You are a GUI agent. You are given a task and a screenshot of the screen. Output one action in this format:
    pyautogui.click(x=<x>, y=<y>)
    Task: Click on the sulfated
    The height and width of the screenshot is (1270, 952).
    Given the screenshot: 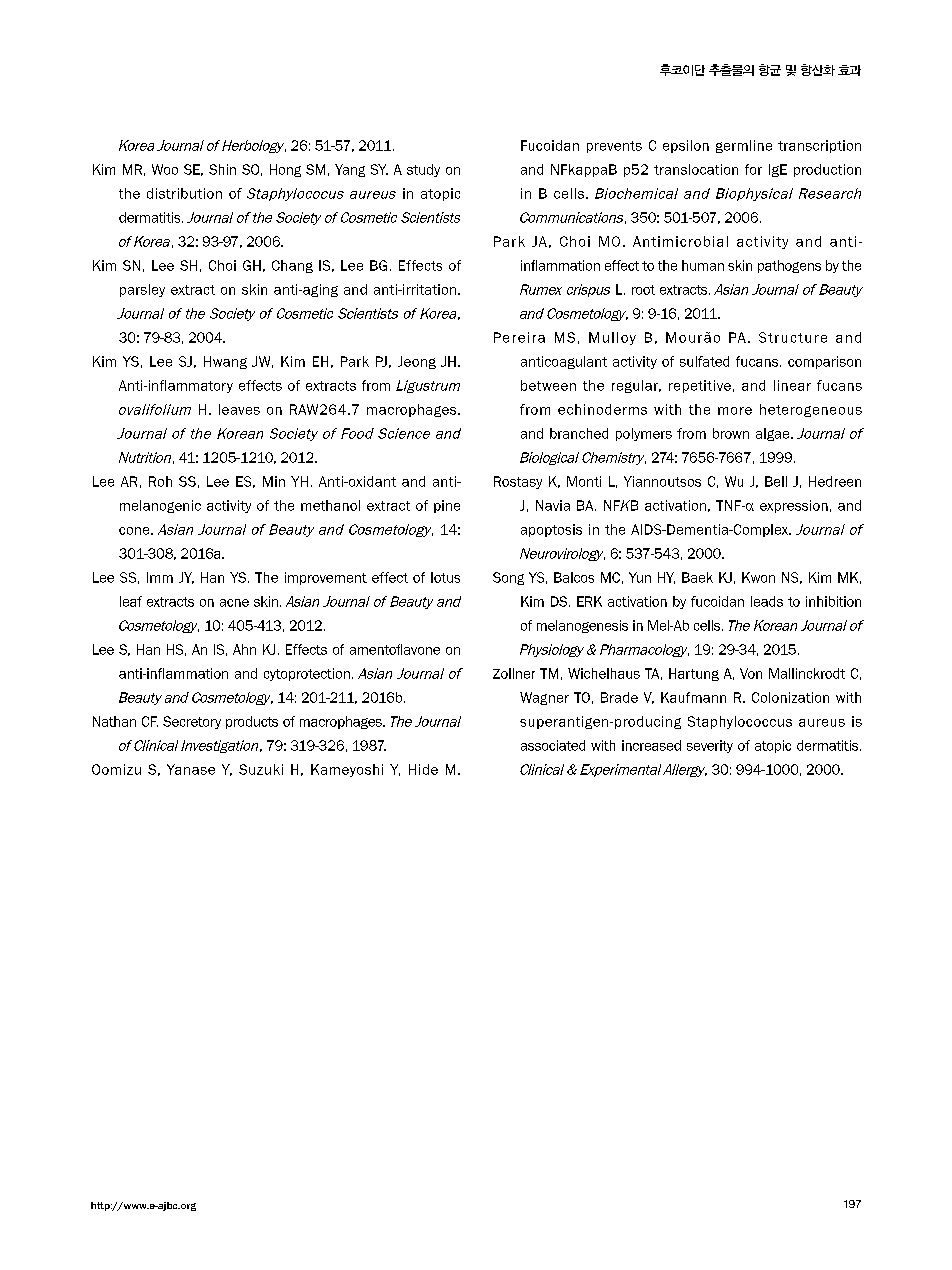 What is the action you would take?
    pyautogui.click(x=704, y=361)
